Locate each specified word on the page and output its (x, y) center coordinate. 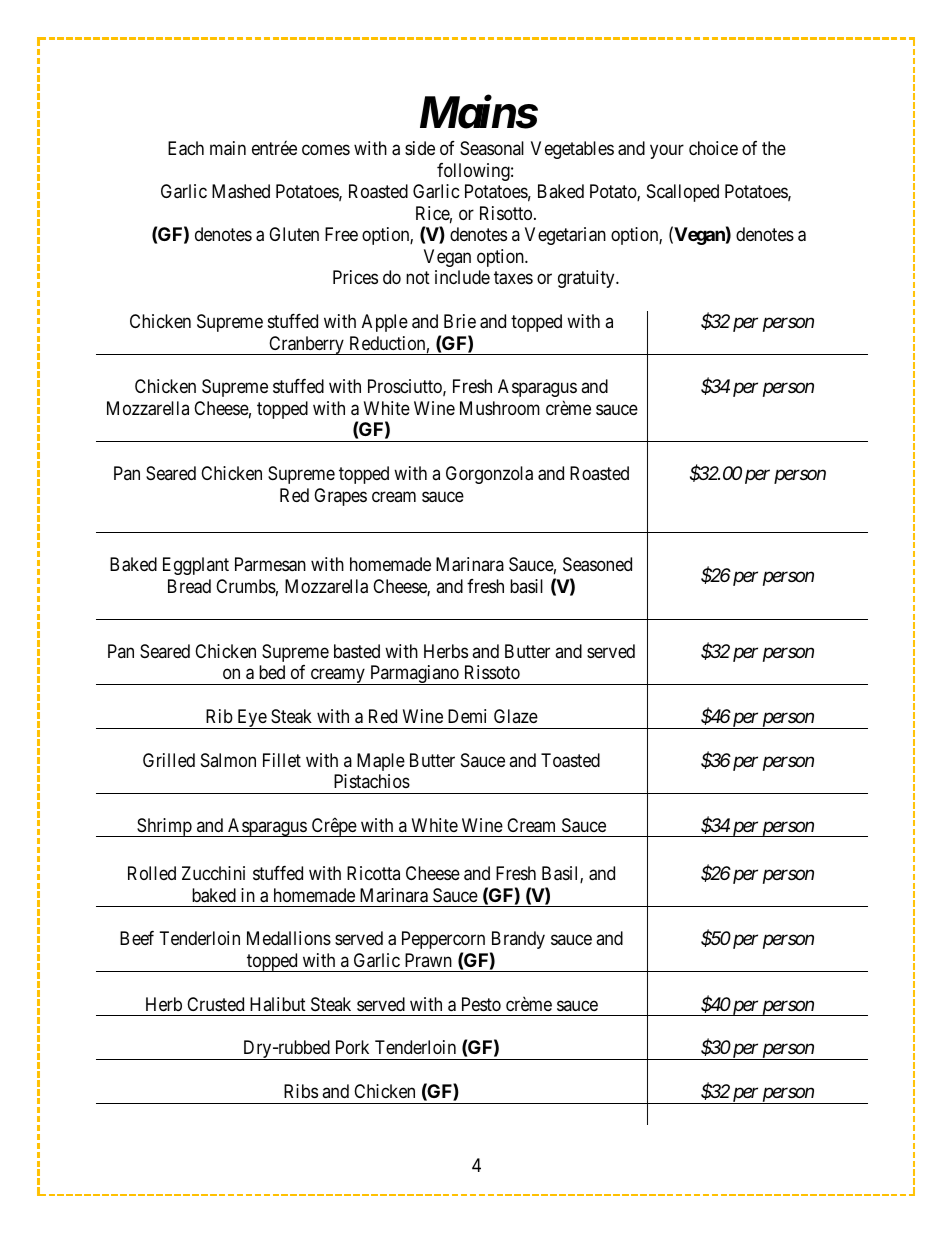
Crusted (215, 1004)
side (420, 148)
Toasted (570, 760)
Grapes (340, 497)
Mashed (241, 191)
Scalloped (683, 193)
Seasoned (597, 564)
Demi (467, 716)
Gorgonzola (489, 475)
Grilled (169, 760)
